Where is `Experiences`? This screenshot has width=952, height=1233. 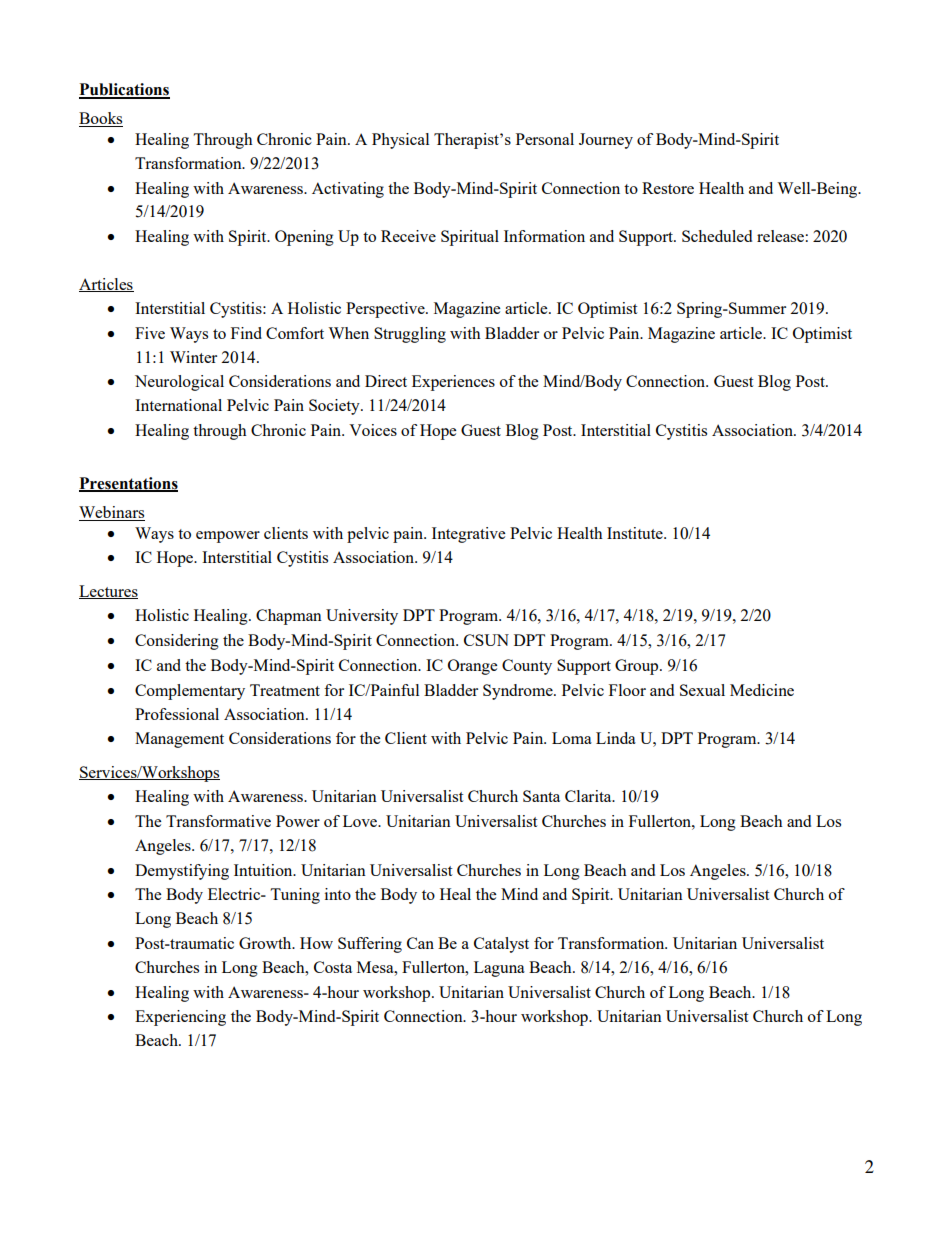
Experiences is located at coordinates (453, 383).
